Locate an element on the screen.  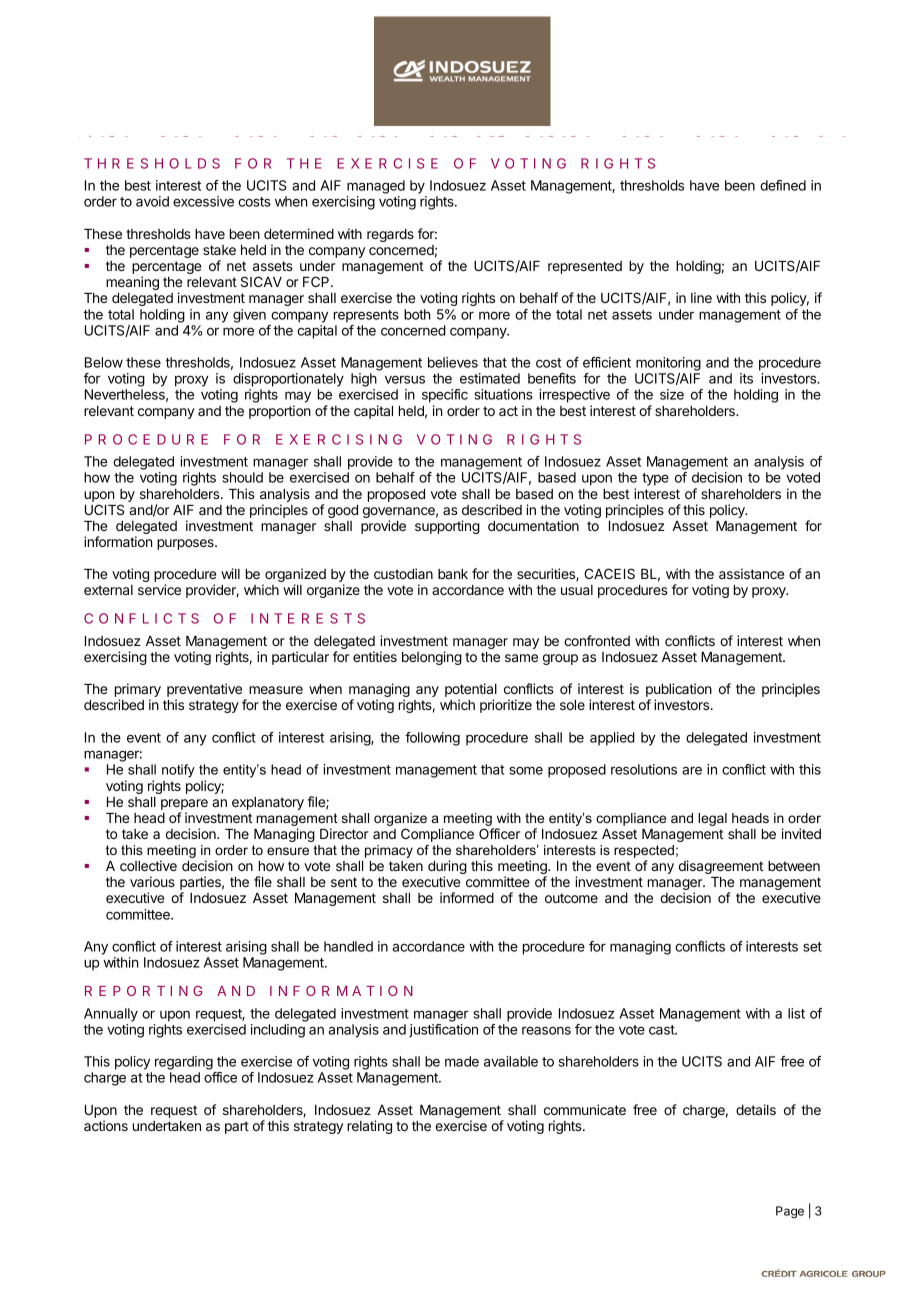
potential is located at coordinates (471, 691).
